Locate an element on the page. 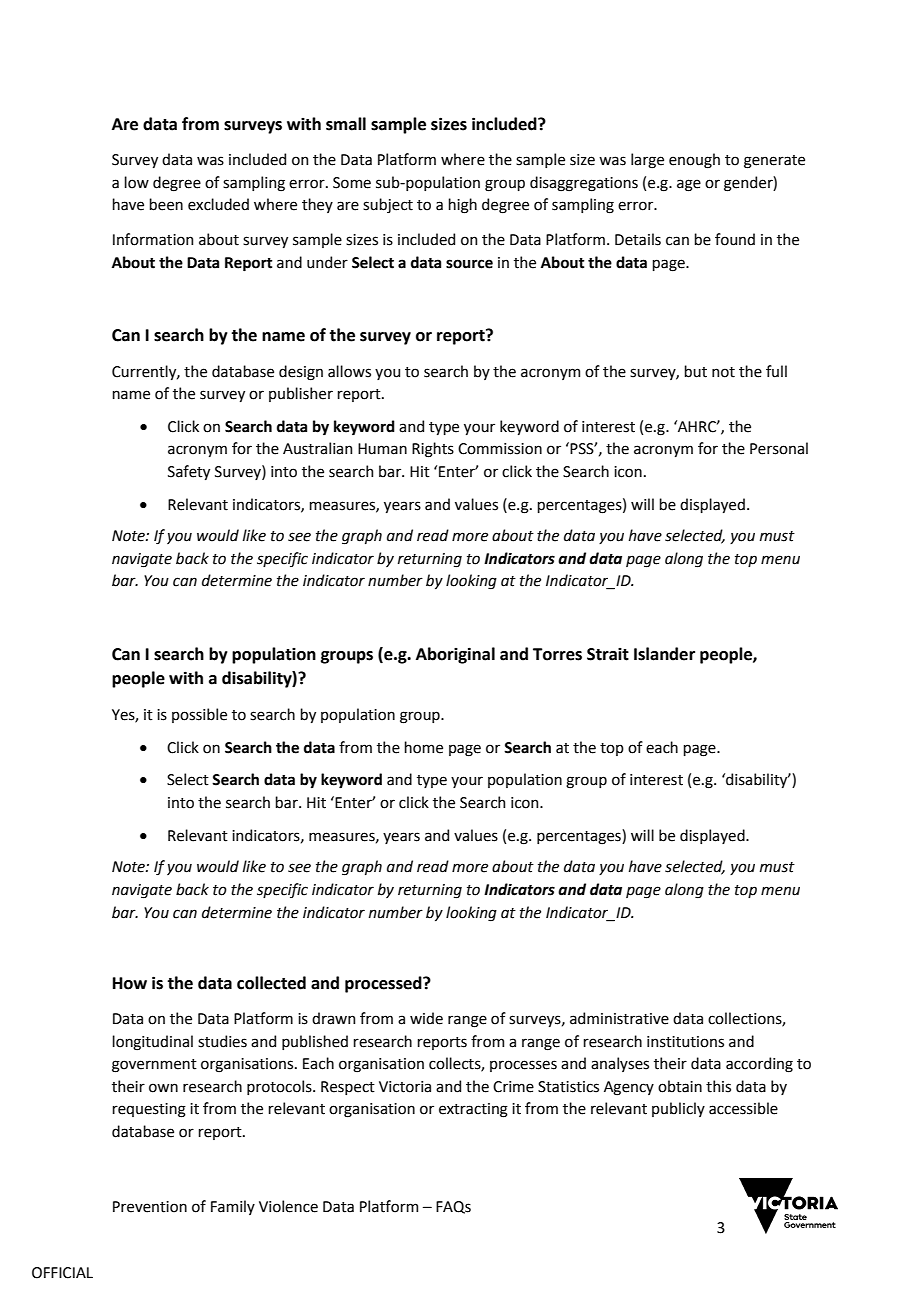  How is located at coordinates (130, 983).
